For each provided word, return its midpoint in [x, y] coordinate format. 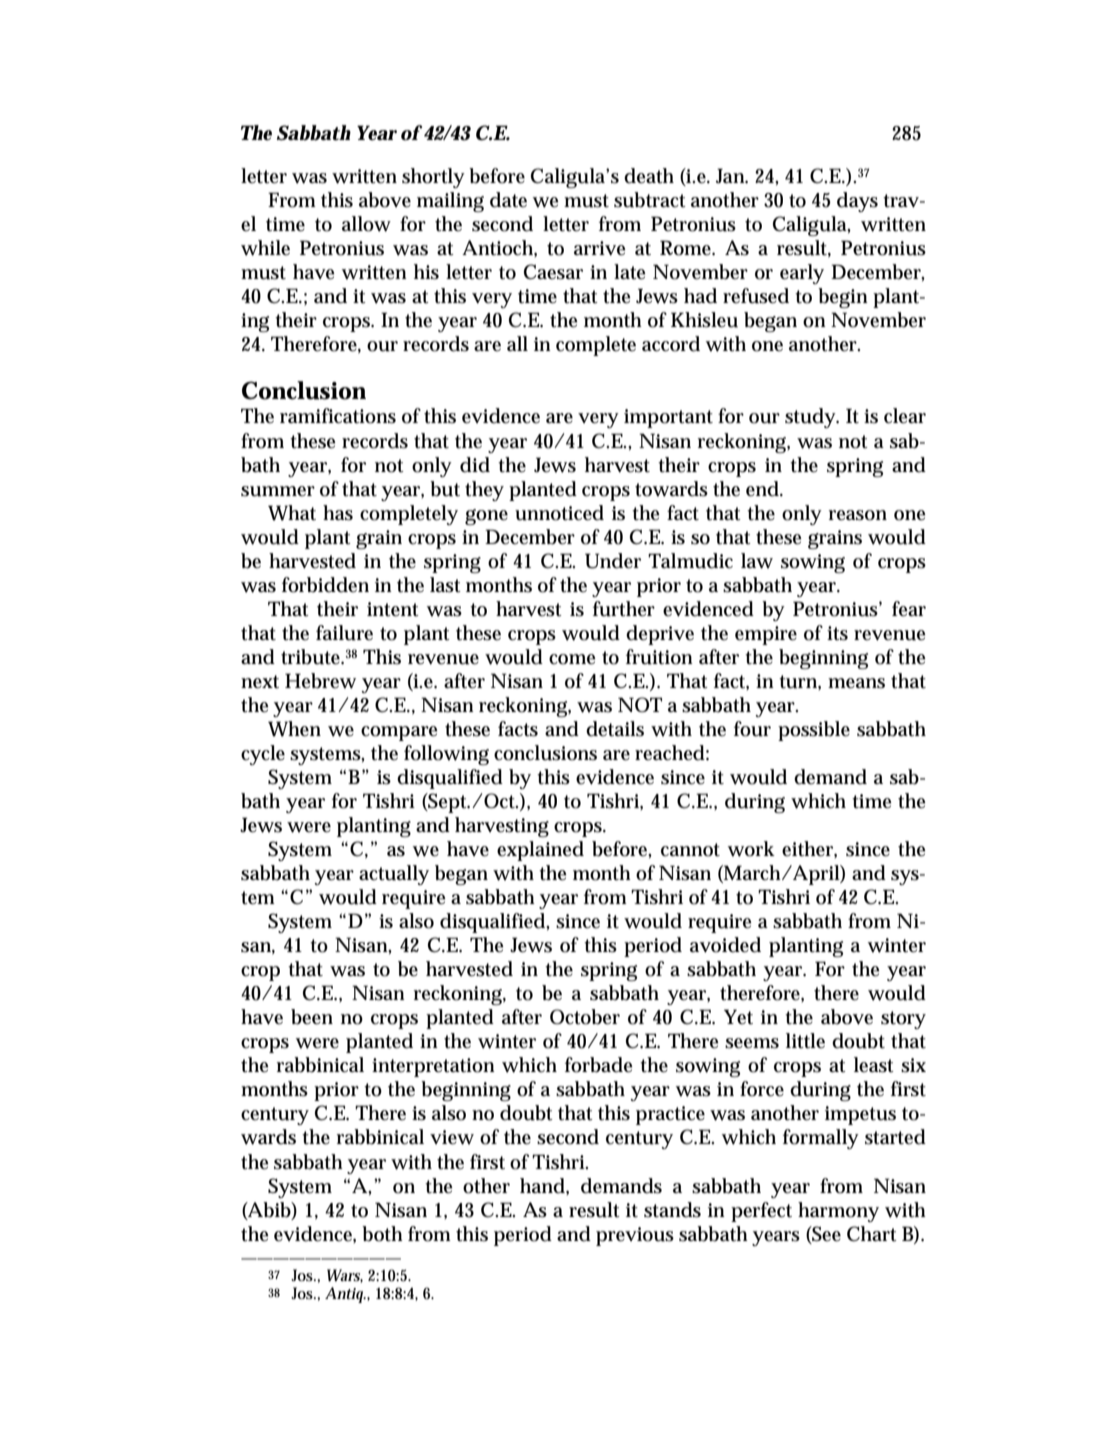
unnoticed [559, 513]
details [615, 729]
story [903, 1020]
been [312, 1017]
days [857, 202]
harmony [838, 1212]
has [338, 513]
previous [635, 1236]
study [812, 418]
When [294, 729]
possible [814, 731]
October [585, 1017]
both [385, 1234]
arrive [600, 248]
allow [366, 224]
